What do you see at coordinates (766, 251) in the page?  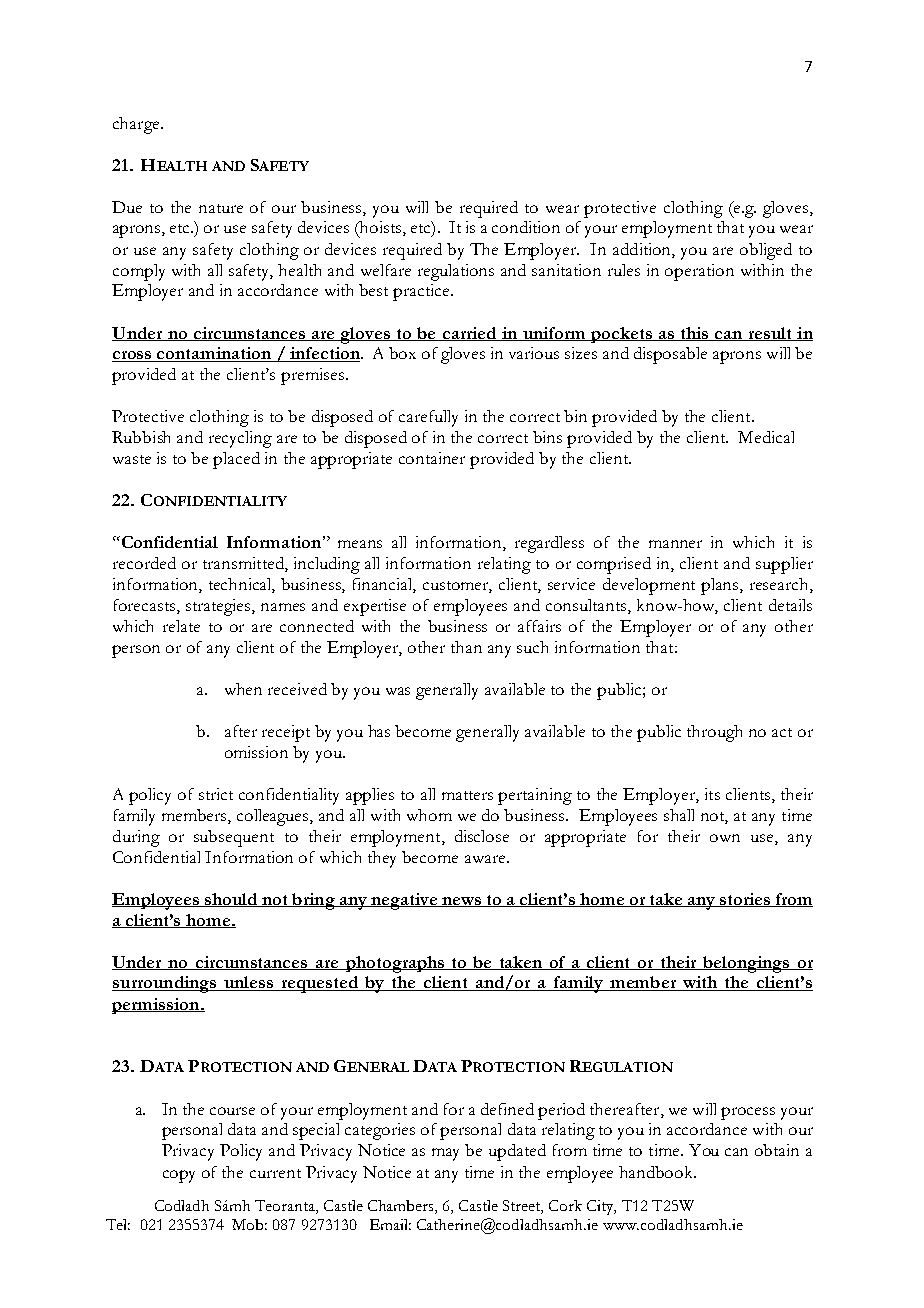 I see `obliged` at bounding box center [766, 251].
